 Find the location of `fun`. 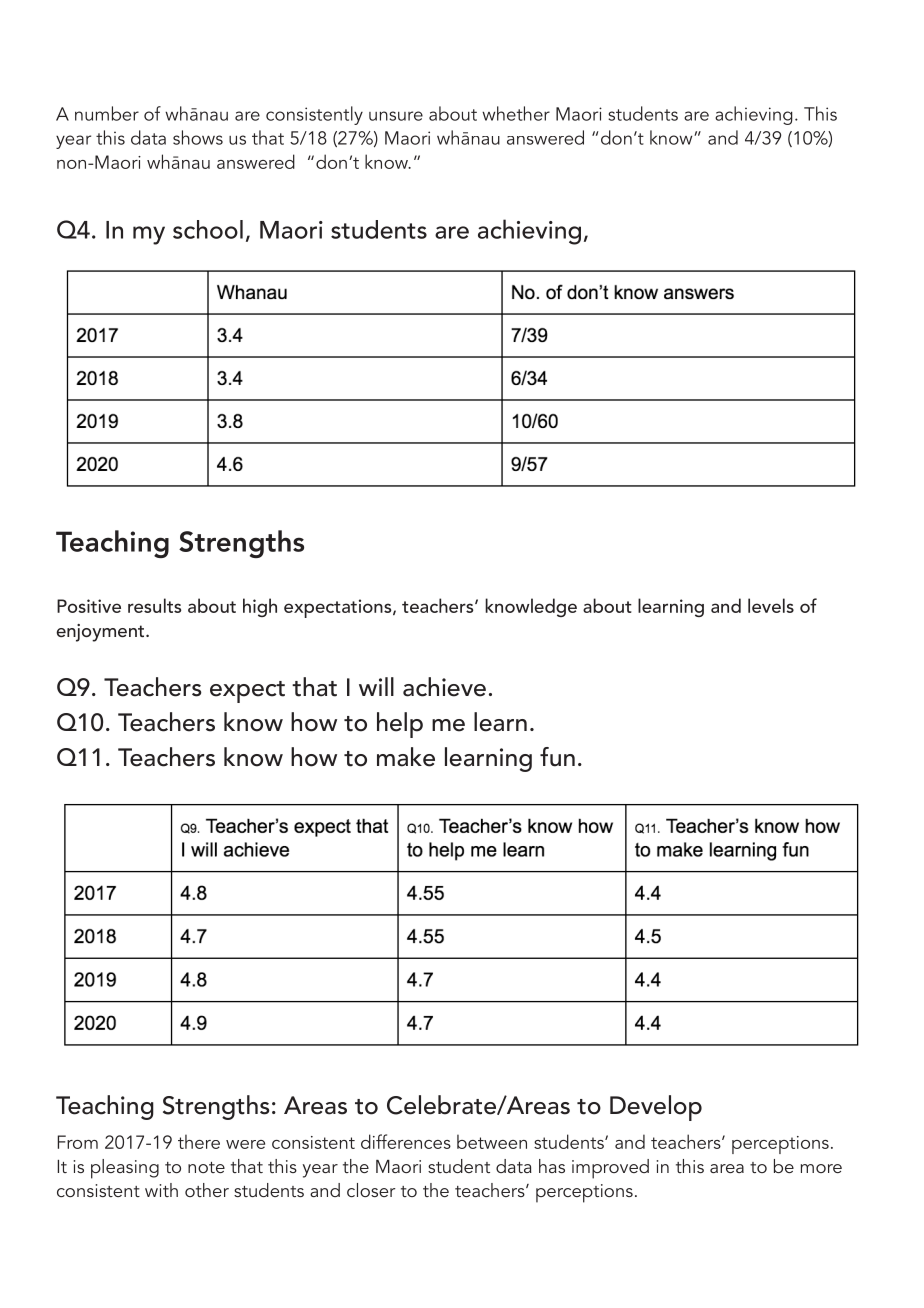

fun is located at coordinates (557, 757).
